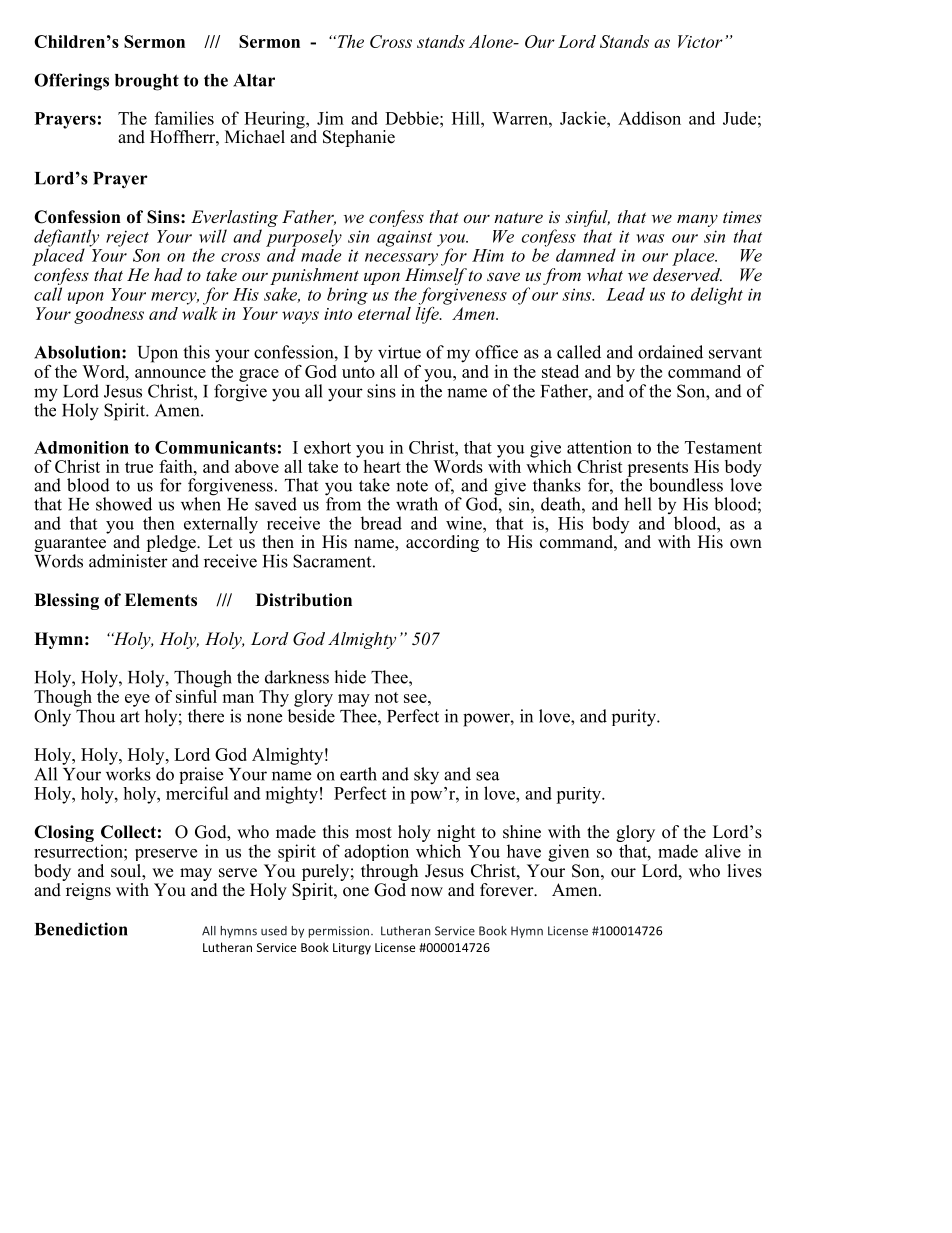  Describe the element at coordinates (700, 41) in the image. I see `Victor` at that location.
